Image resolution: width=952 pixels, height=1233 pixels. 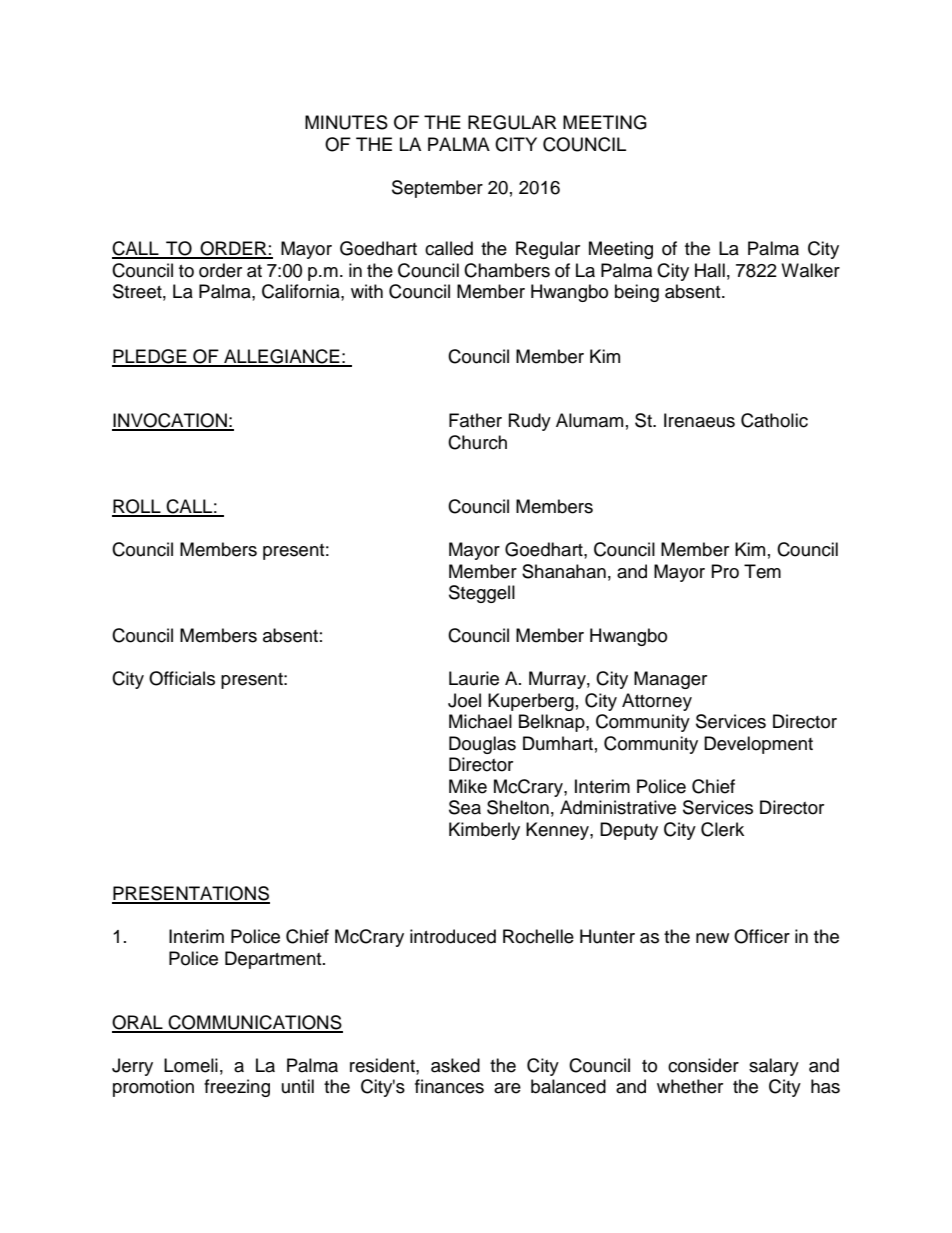 I want to click on Douglas, so click(x=482, y=745).
